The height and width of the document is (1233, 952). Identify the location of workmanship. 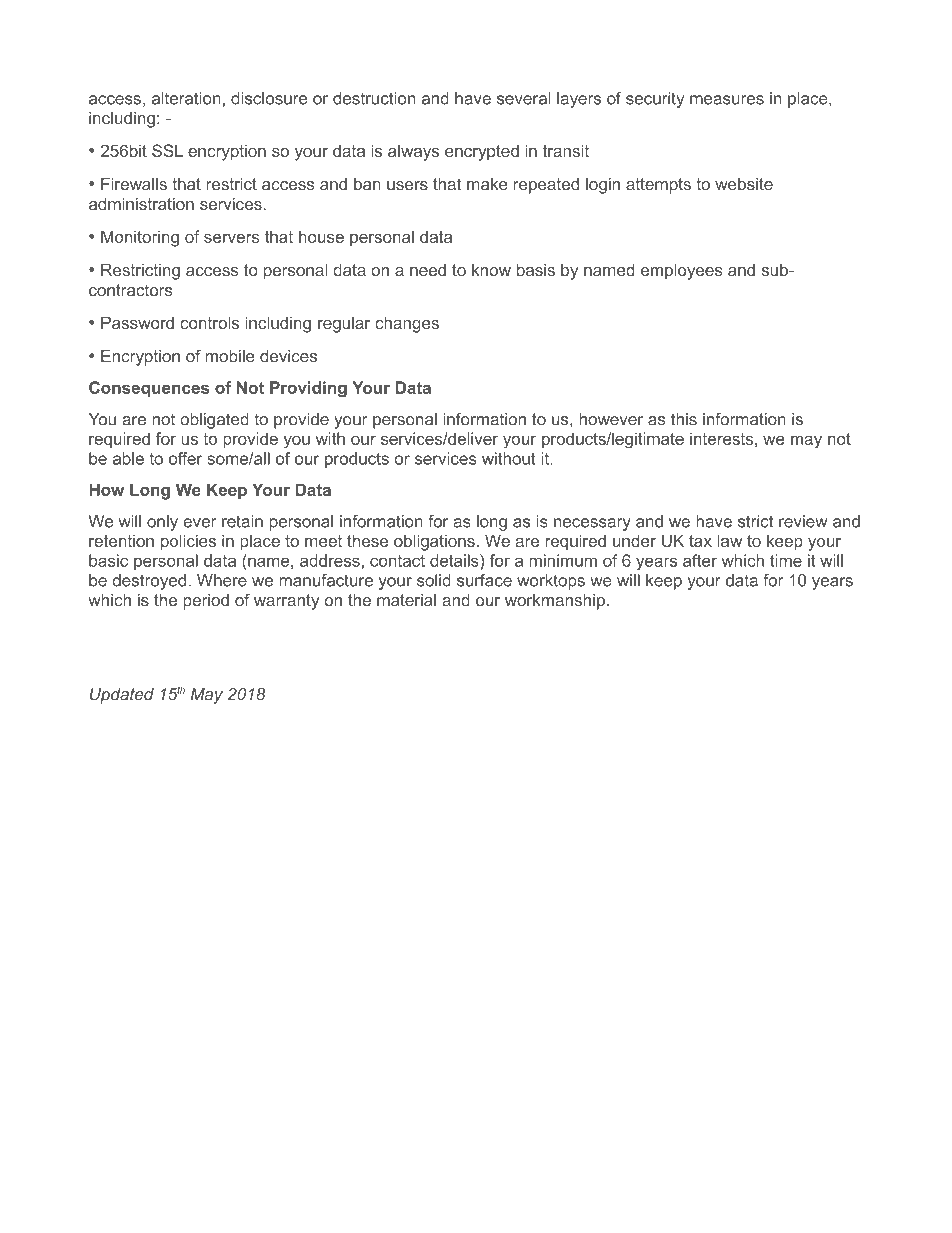
(555, 602).
